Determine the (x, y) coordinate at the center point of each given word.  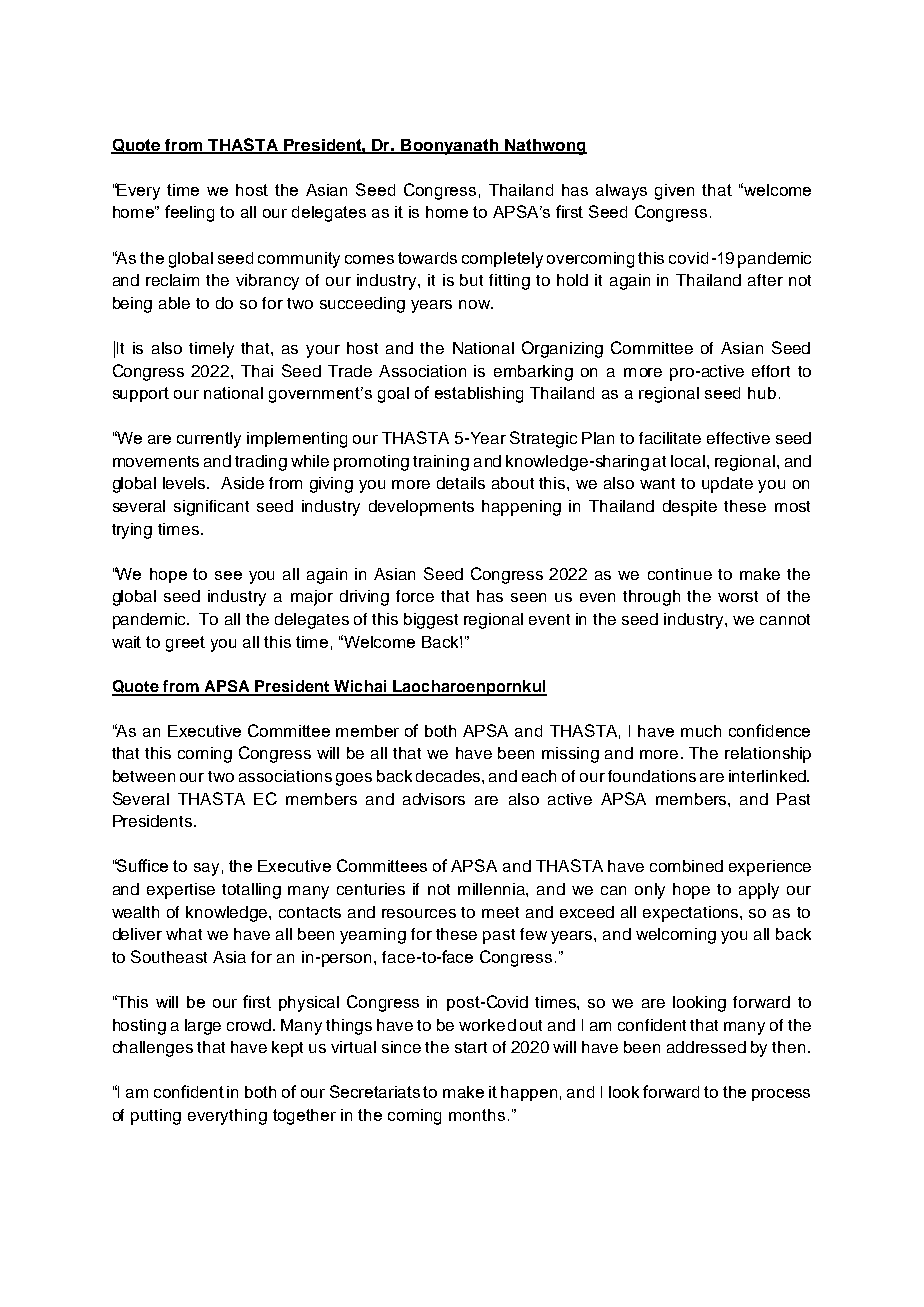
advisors (434, 799)
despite (690, 508)
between (144, 776)
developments (421, 508)
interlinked (768, 776)
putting (156, 1117)
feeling (189, 213)
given (674, 192)
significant (211, 508)
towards (427, 258)
